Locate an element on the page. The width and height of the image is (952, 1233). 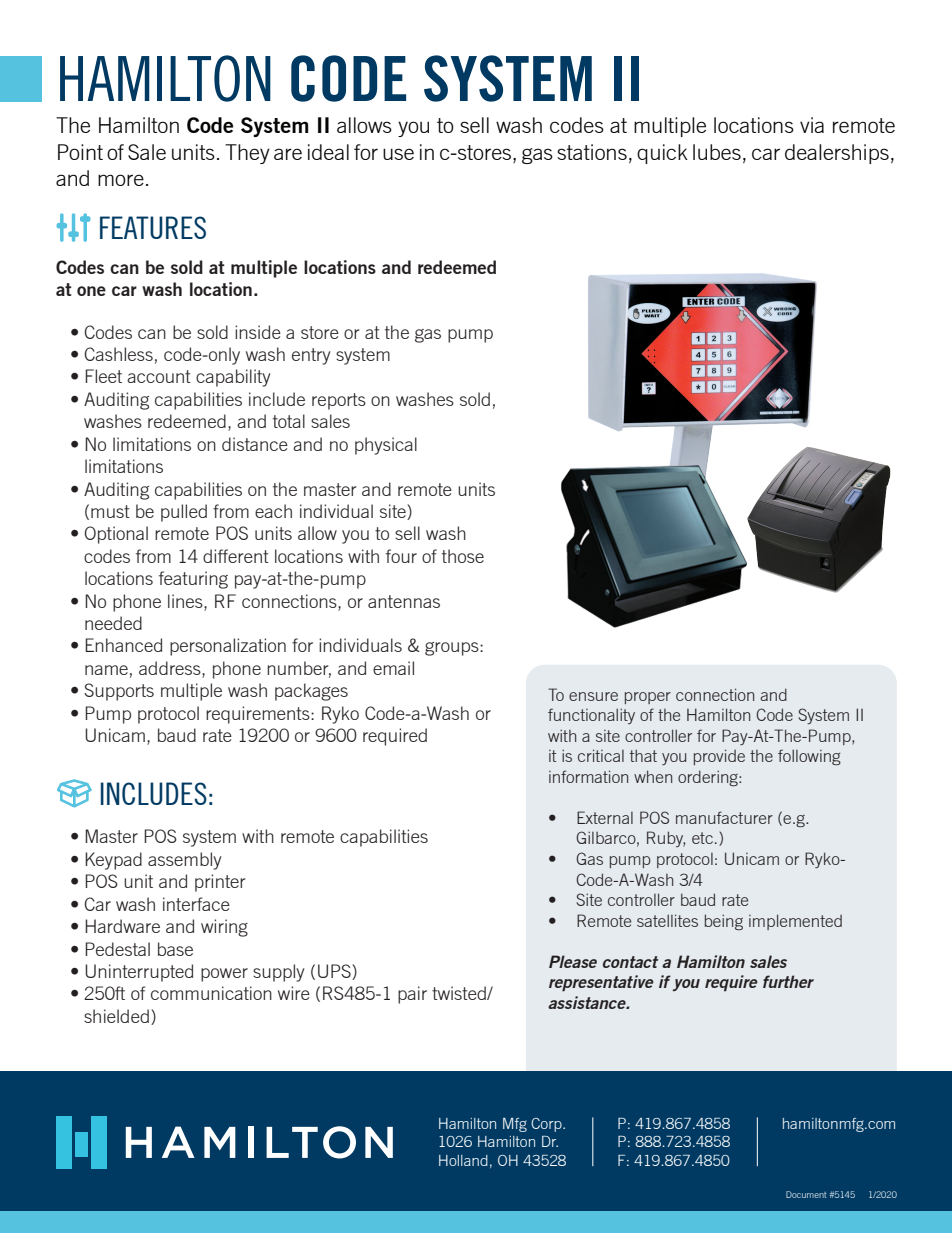
Document is located at coordinates (806, 1194).
